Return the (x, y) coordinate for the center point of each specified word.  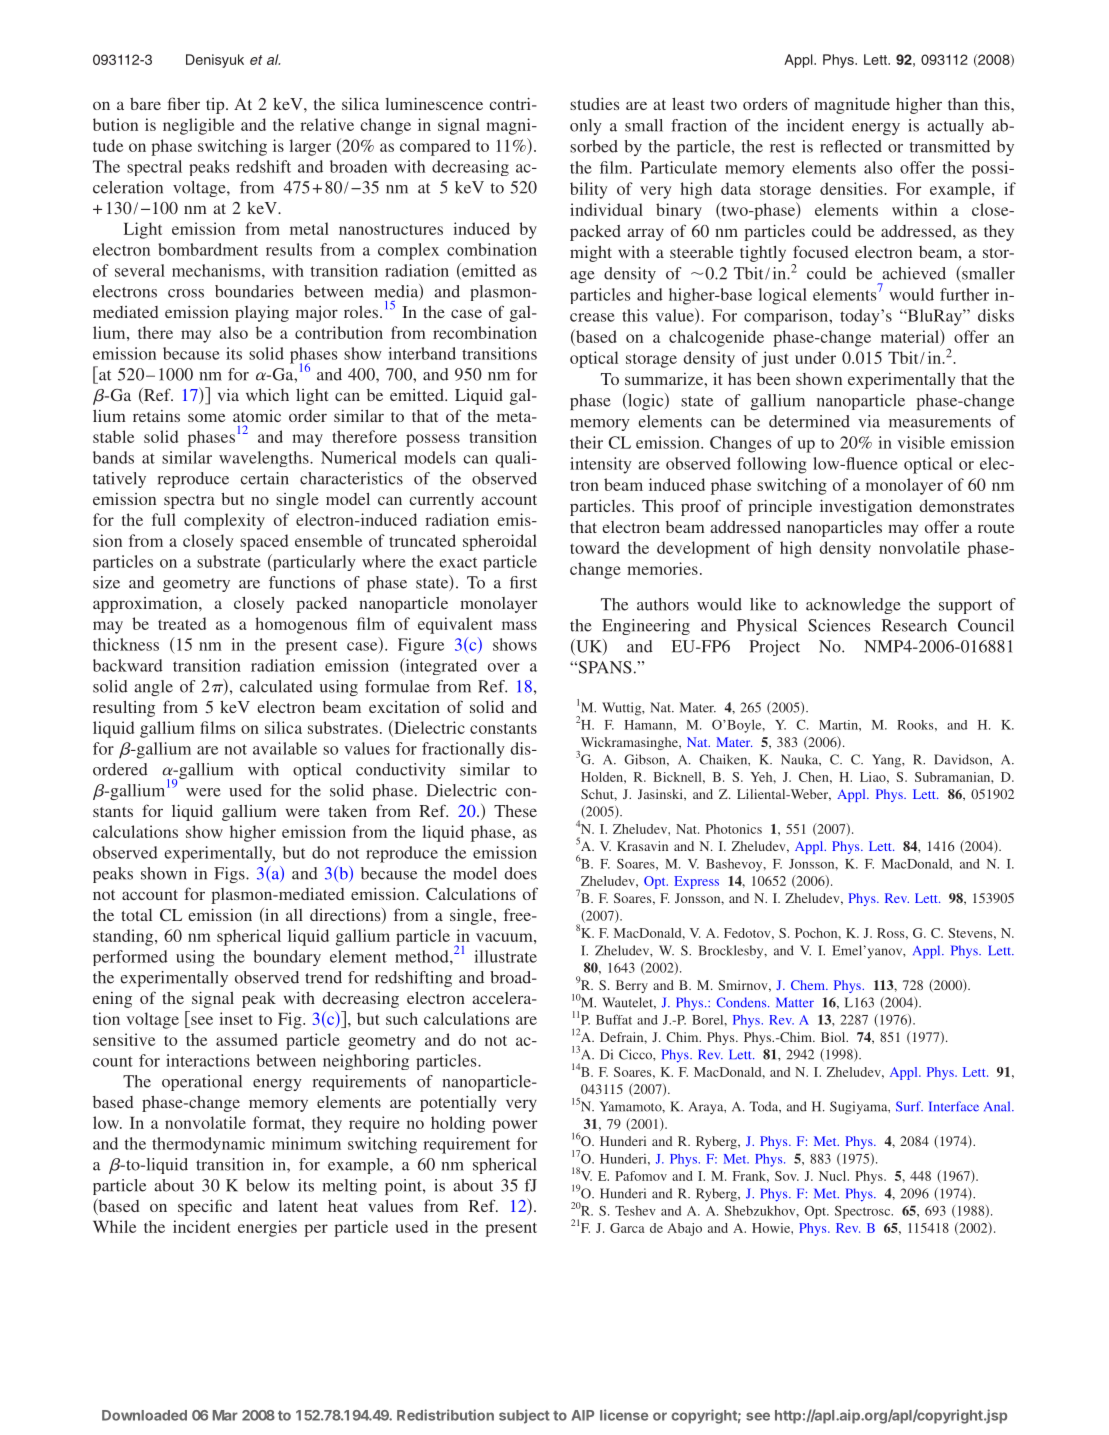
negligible (198, 126)
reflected (851, 146)
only (586, 127)
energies (267, 1228)
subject (524, 1416)
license (624, 1415)
